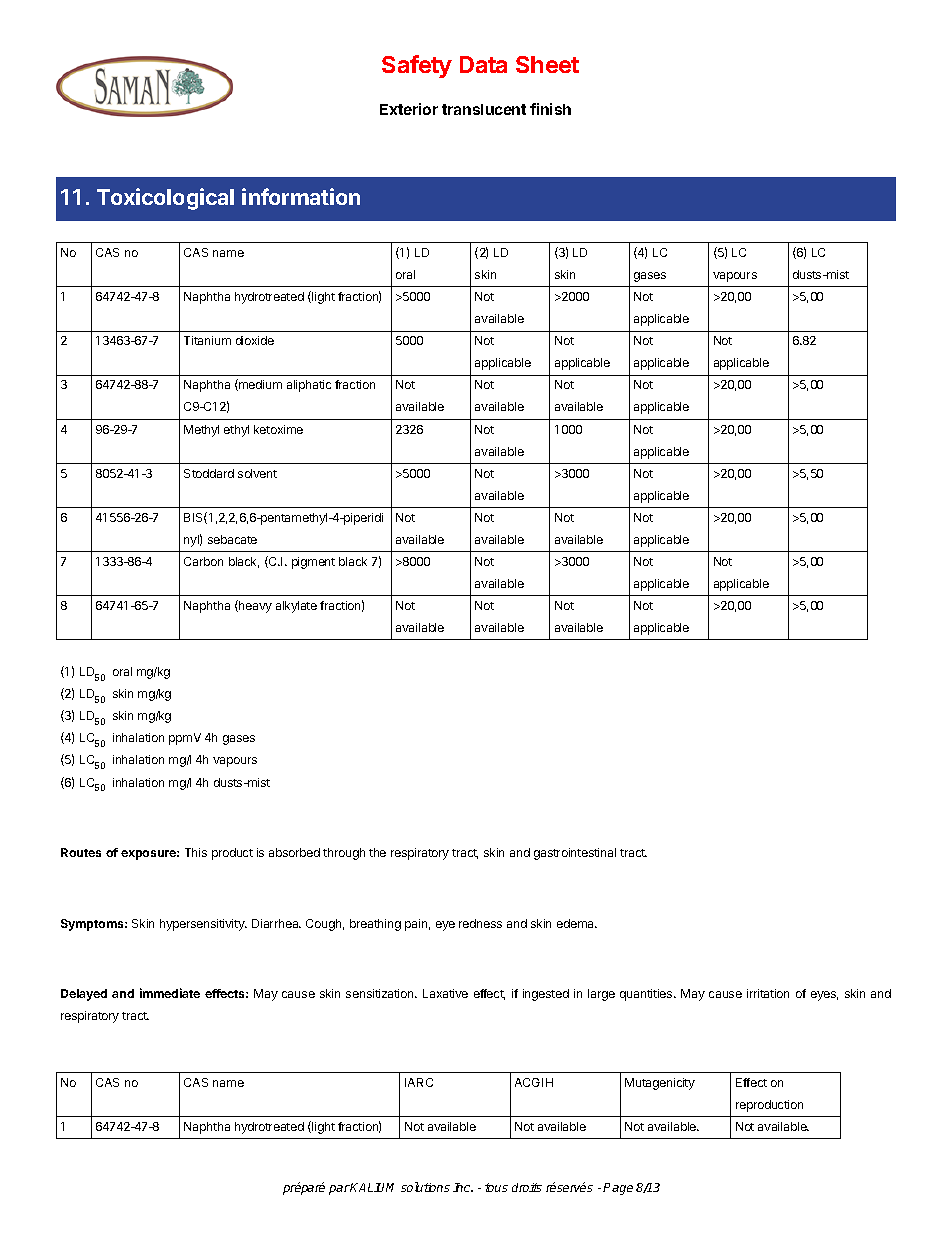 This screenshot has height=1233, width=952. I want to click on Exterior, so click(409, 109).
